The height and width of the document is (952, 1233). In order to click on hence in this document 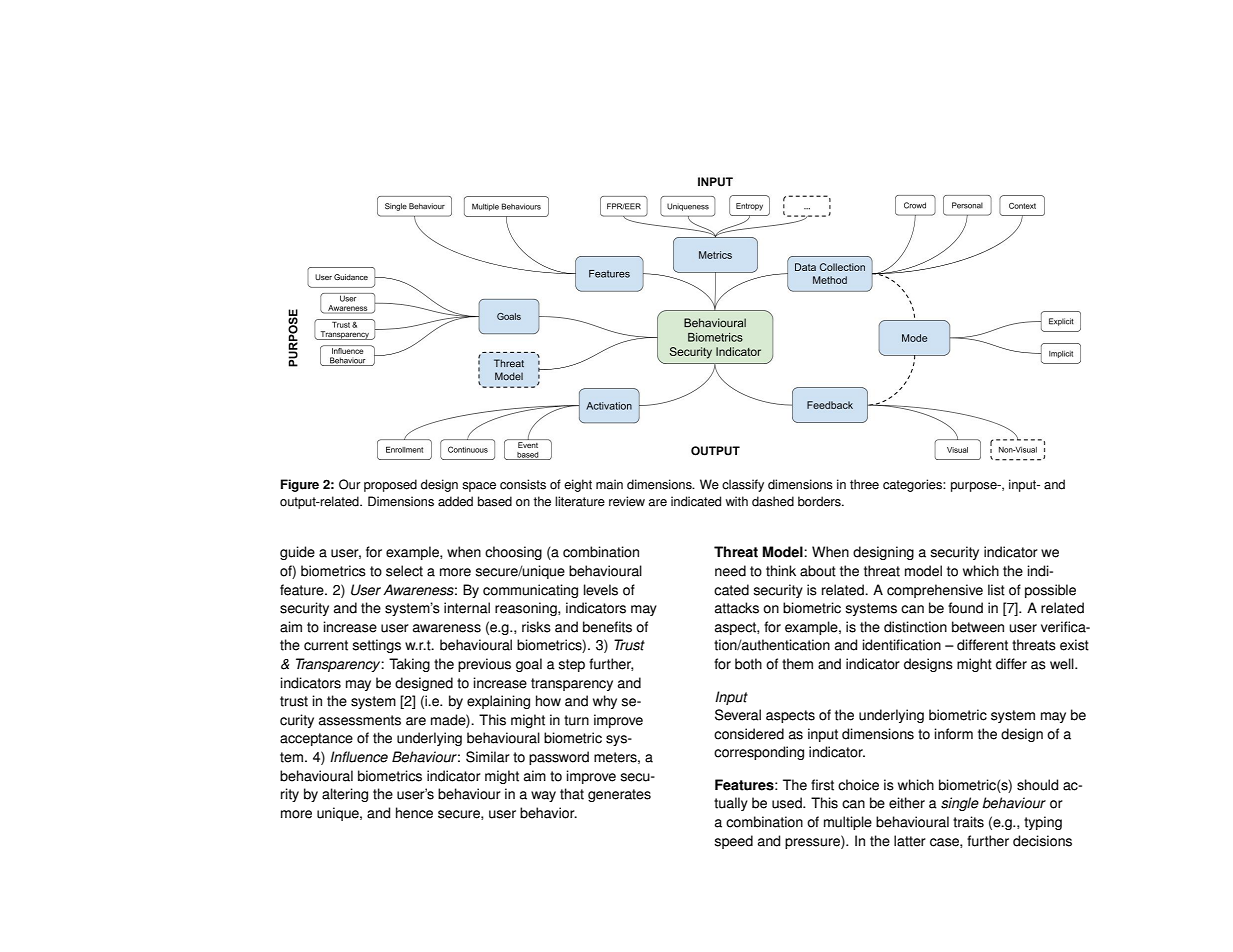, I will do `click(414, 813)`.
